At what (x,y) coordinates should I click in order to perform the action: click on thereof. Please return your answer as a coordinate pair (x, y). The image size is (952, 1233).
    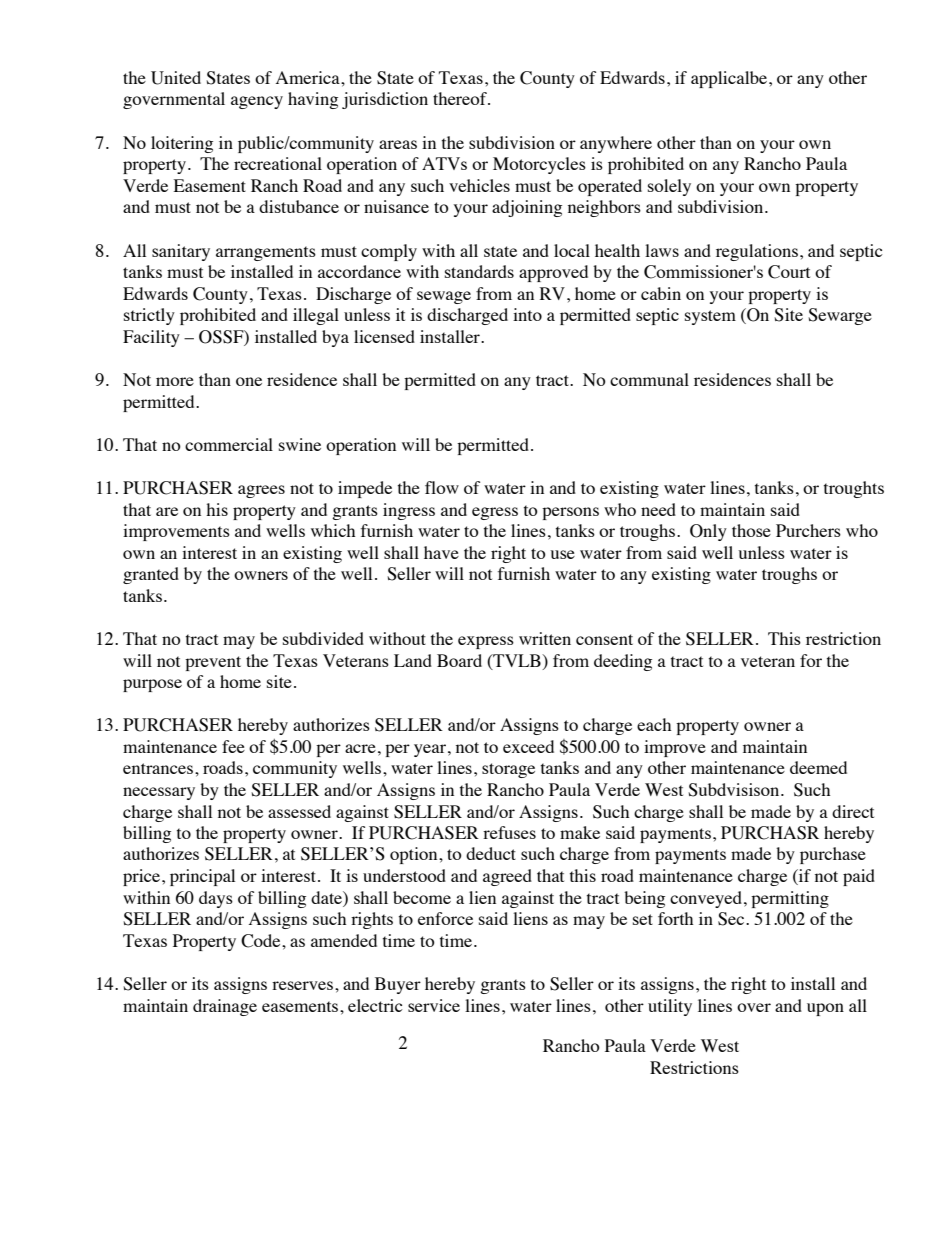
    Looking at the image, I should click on (461, 98).
